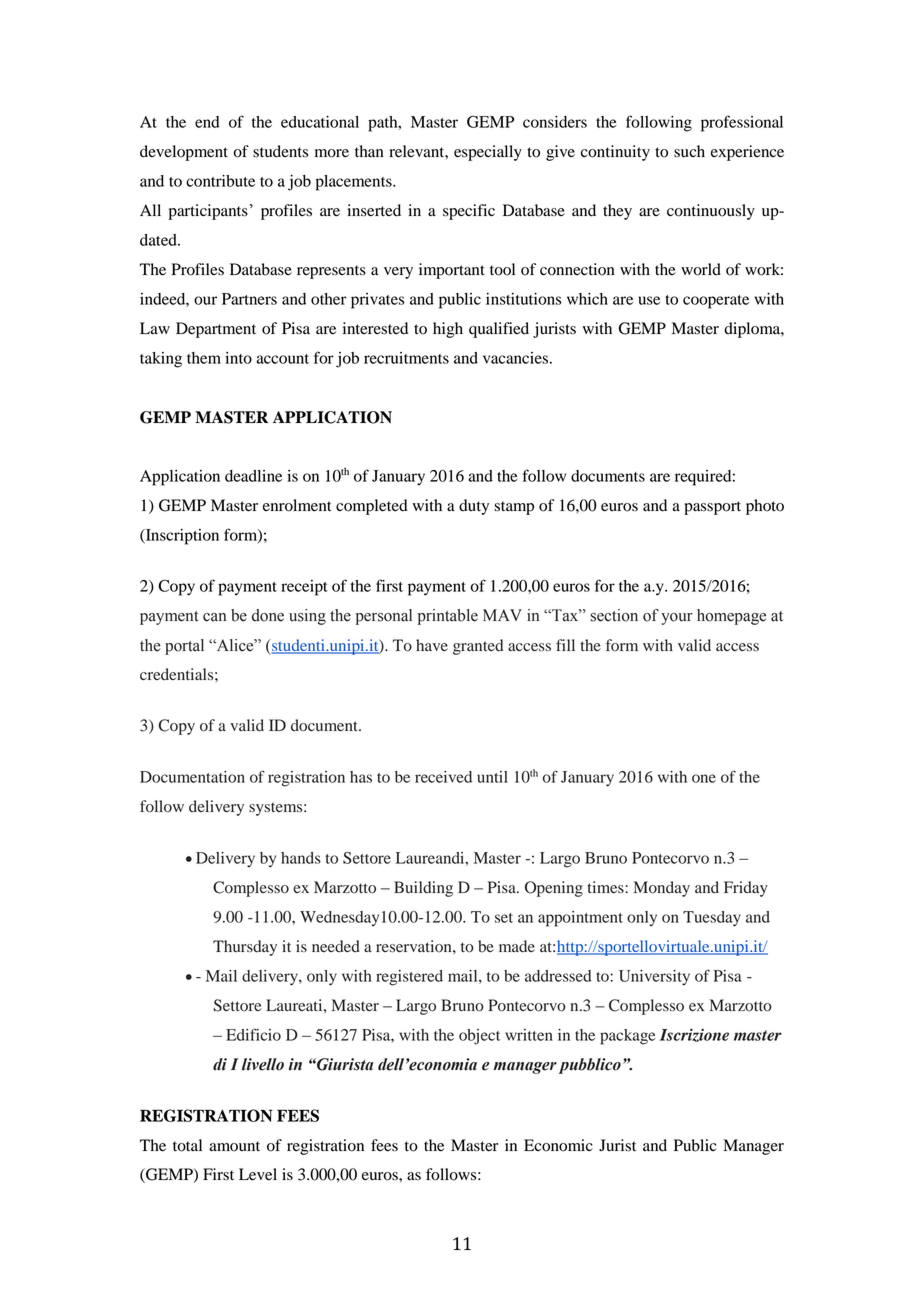 The height and width of the screenshot is (1309, 924). I want to click on contribute, so click(220, 181).
